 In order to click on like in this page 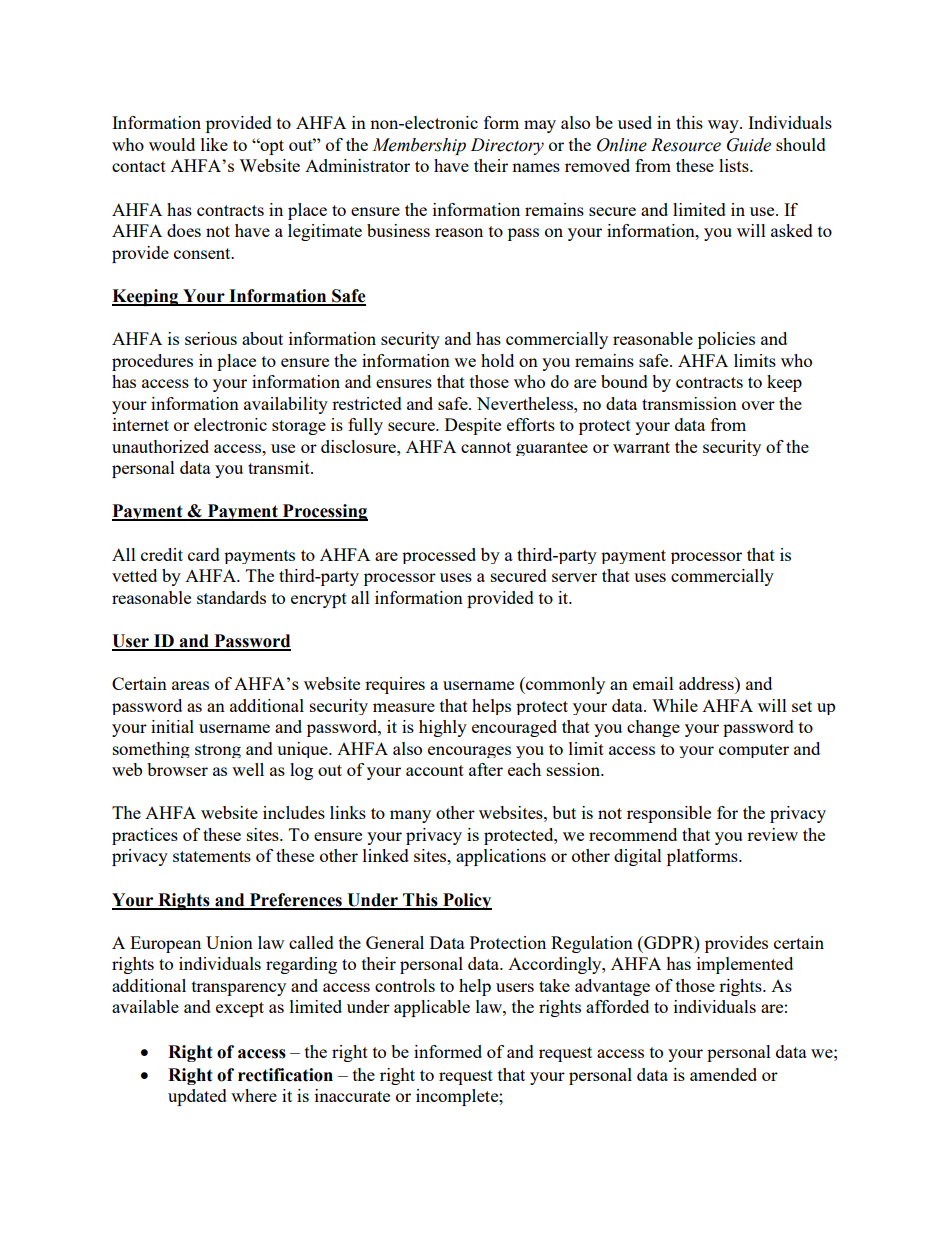, I will do `click(214, 144)`.
